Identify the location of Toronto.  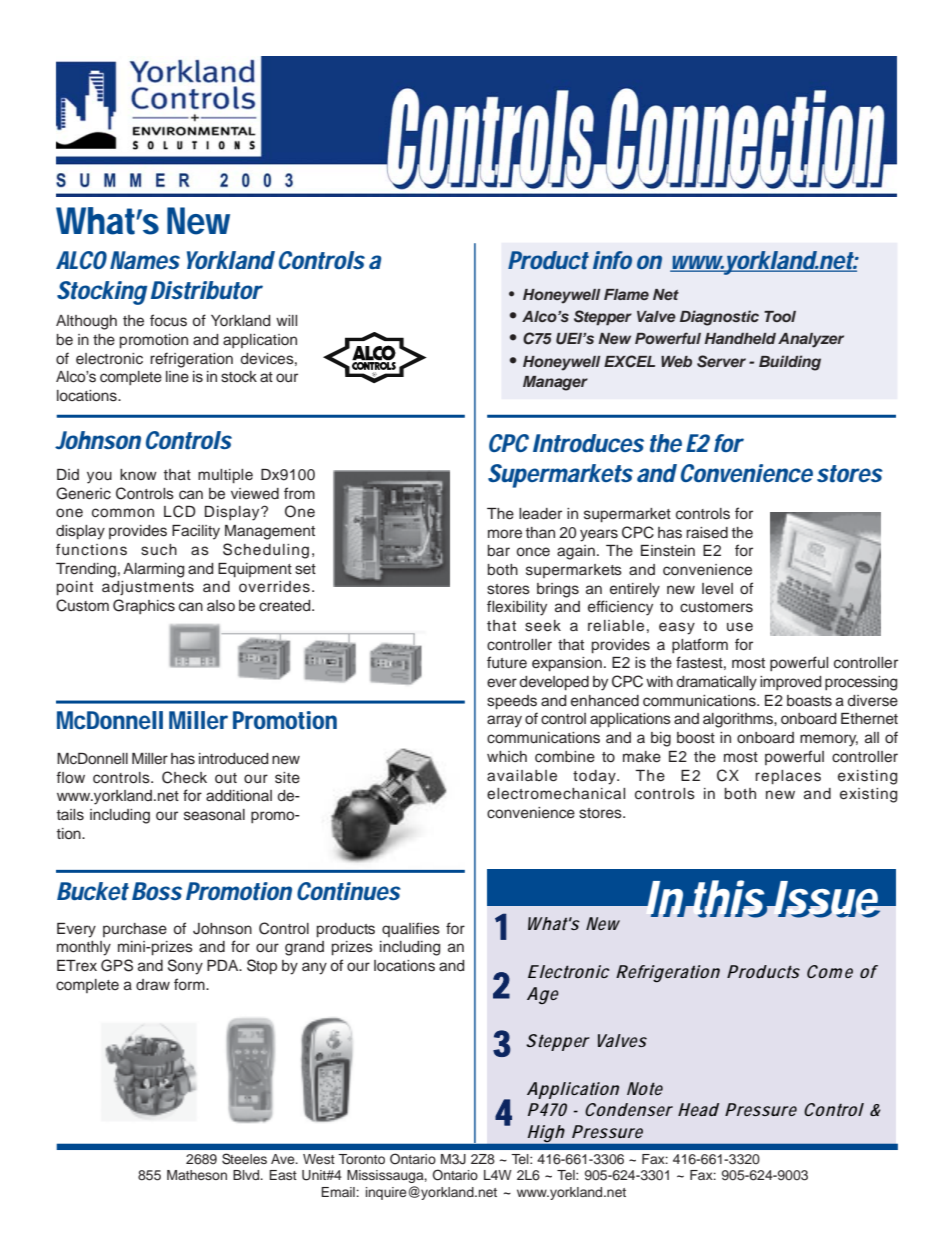
(361, 1159).
